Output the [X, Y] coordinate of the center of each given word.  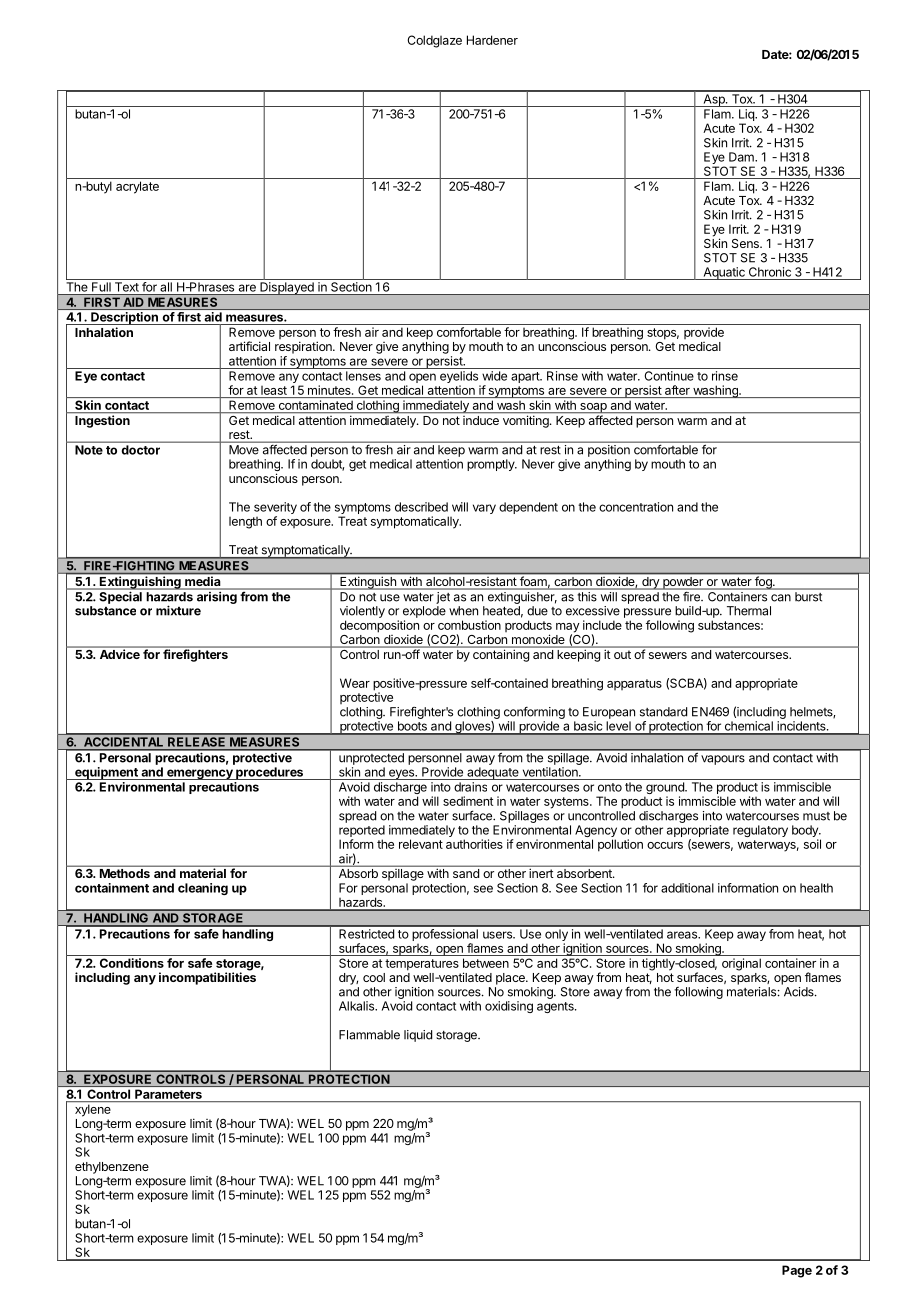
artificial [249, 346]
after [677, 390]
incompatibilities [207, 978]
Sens [746, 243]
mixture [178, 610]
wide [494, 376]
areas [683, 935]
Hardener [492, 40]
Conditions [132, 963]
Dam [742, 157]
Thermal [749, 611]
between [486, 963]
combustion [469, 625]
